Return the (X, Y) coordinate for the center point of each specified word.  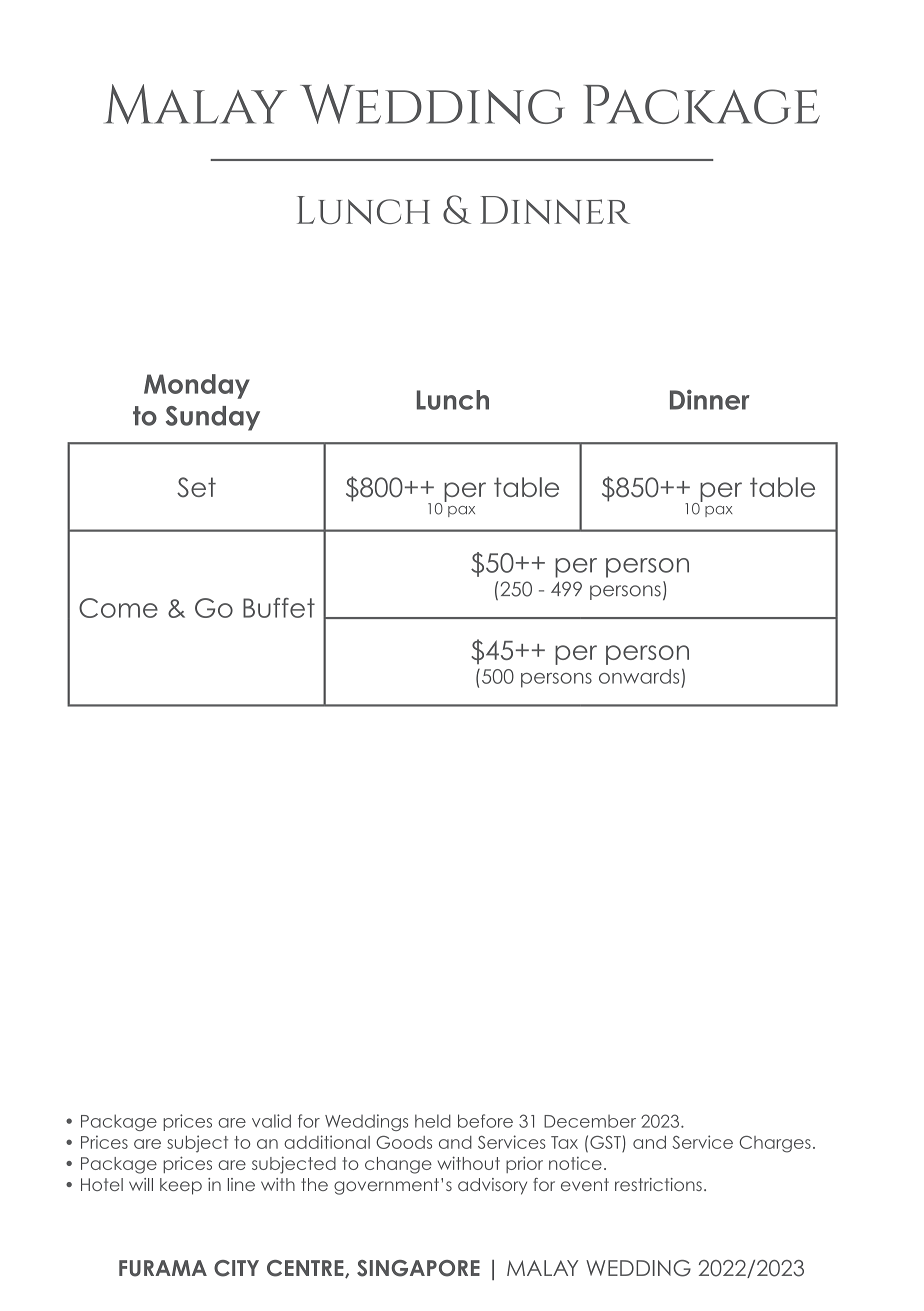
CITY (236, 1268)
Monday (197, 386)
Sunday (213, 418)
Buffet (279, 608)
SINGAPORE (418, 1268)
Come (118, 608)
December (590, 1121)
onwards (639, 676)
